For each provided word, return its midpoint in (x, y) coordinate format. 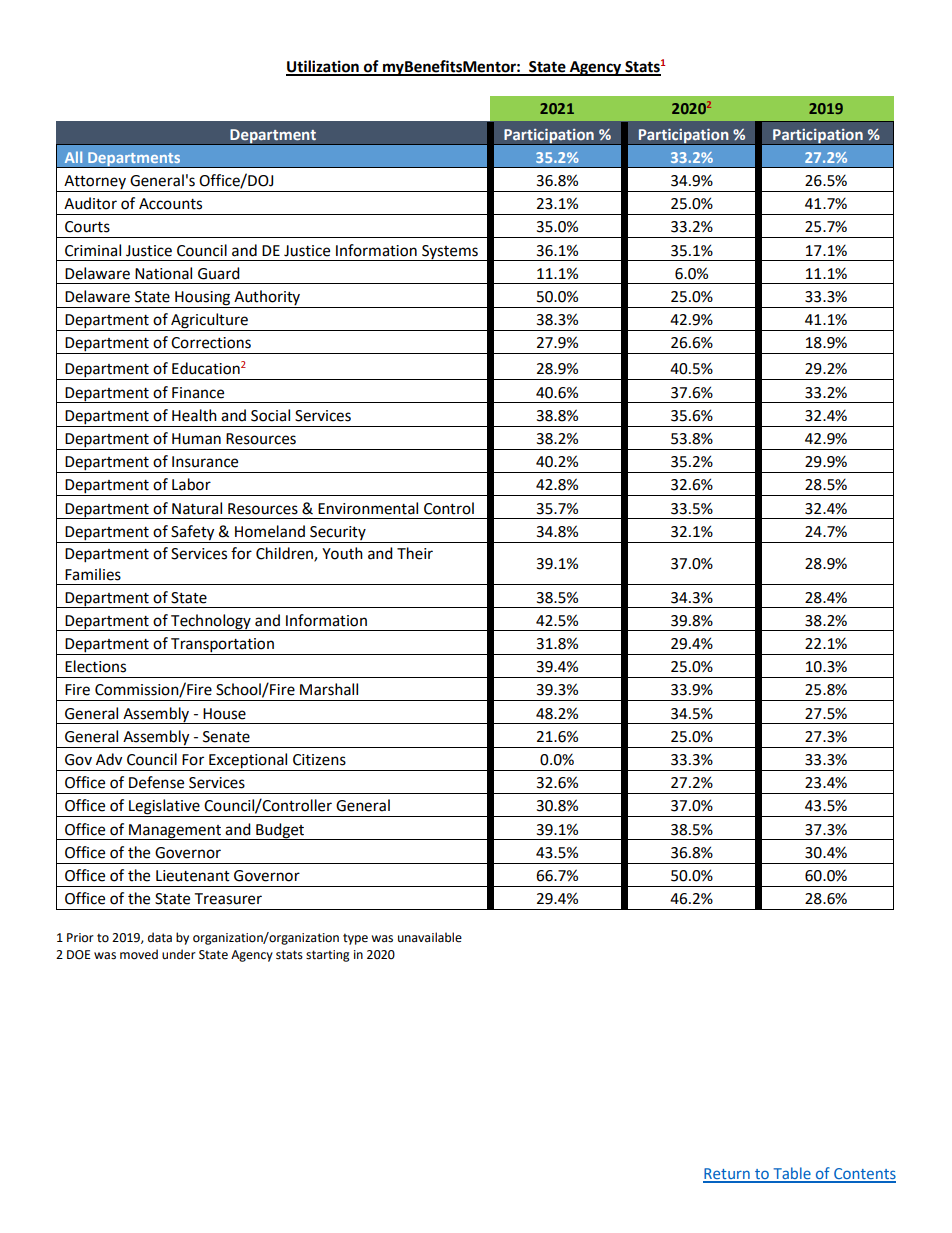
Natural (197, 508)
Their (415, 553)
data (160, 937)
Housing (203, 299)
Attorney (95, 183)
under (179, 954)
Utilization (323, 67)
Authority (267, 299)
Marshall (329, 689)
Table (792, 1174)
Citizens (319, 760)
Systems (450, 253)
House (224, 714)
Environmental (368, 508)
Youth (342, 553)
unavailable (430, 937)
